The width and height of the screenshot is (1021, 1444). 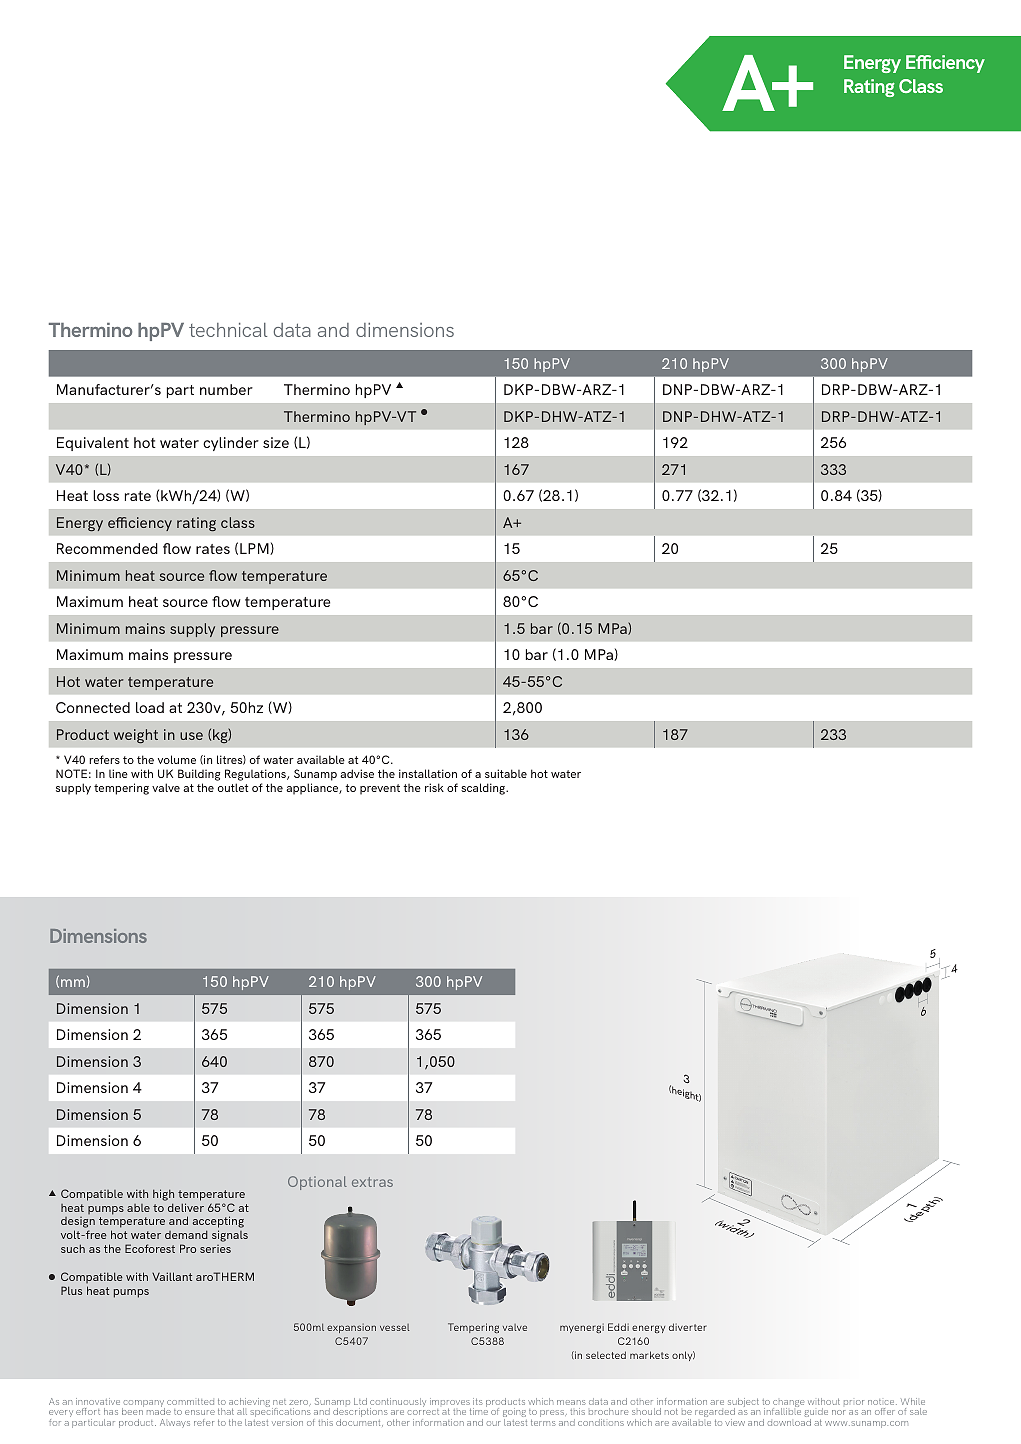 I want to click on cylinder, so click(x=231, y=444).
